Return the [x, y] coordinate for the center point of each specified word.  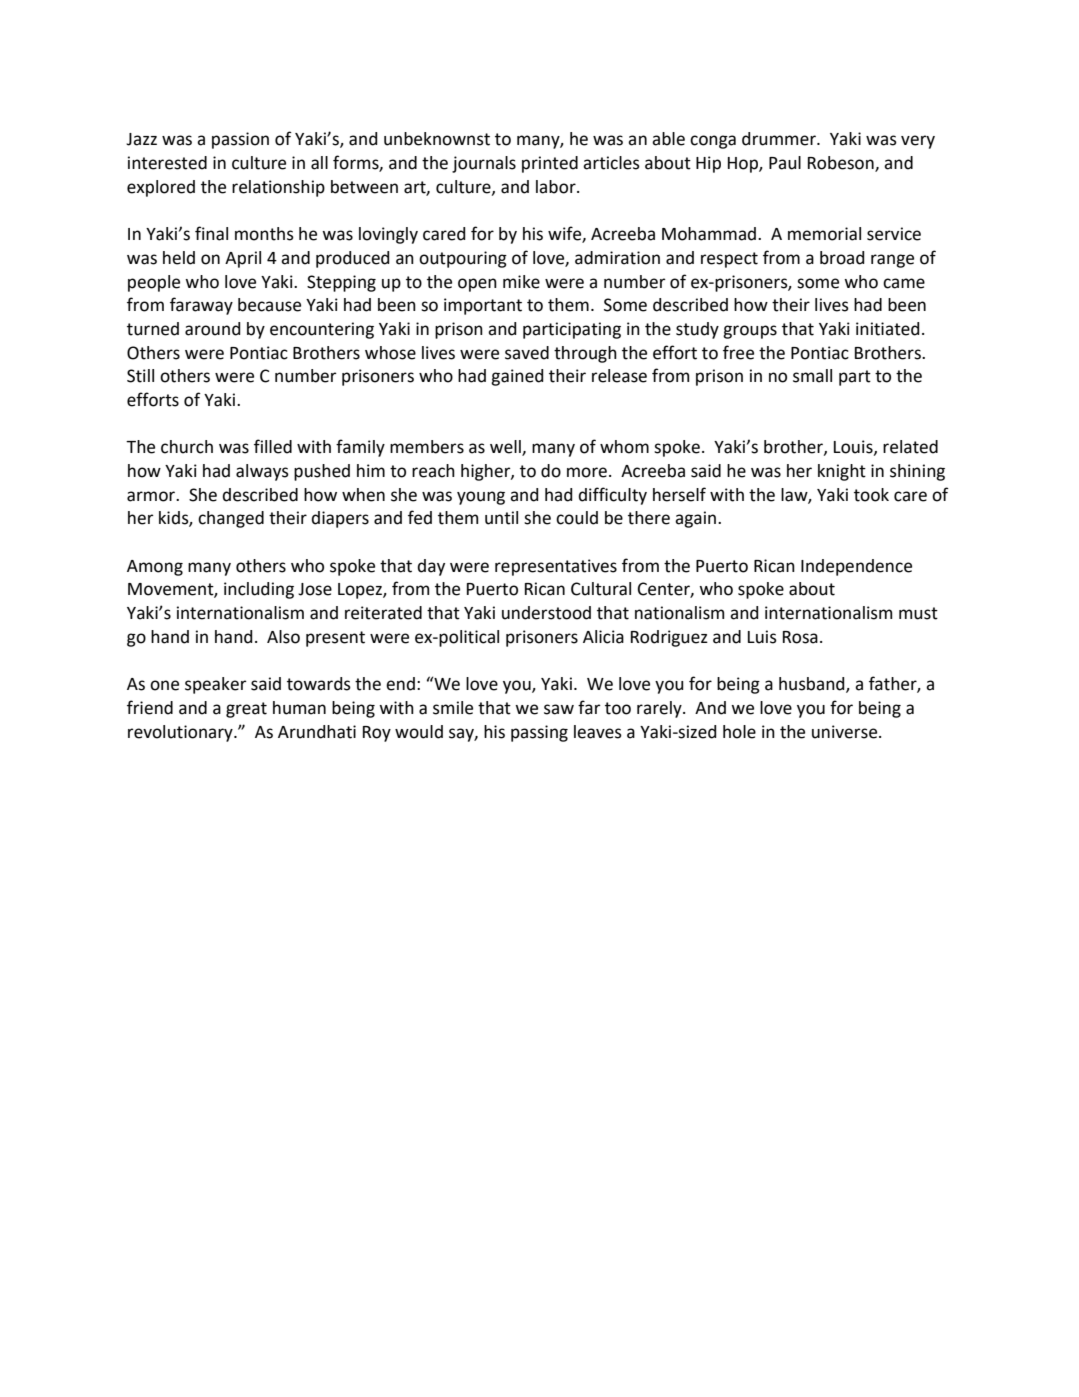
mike [521, 282]
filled [273, 446]
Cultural [601, 589]
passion [240, 140]
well [506, 448]
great [246, 710]
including [259, 590]
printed [550, 164]
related [910, 447]
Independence [856, 567]
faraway [201, 306]
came [904, 283]
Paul [785, 163]
